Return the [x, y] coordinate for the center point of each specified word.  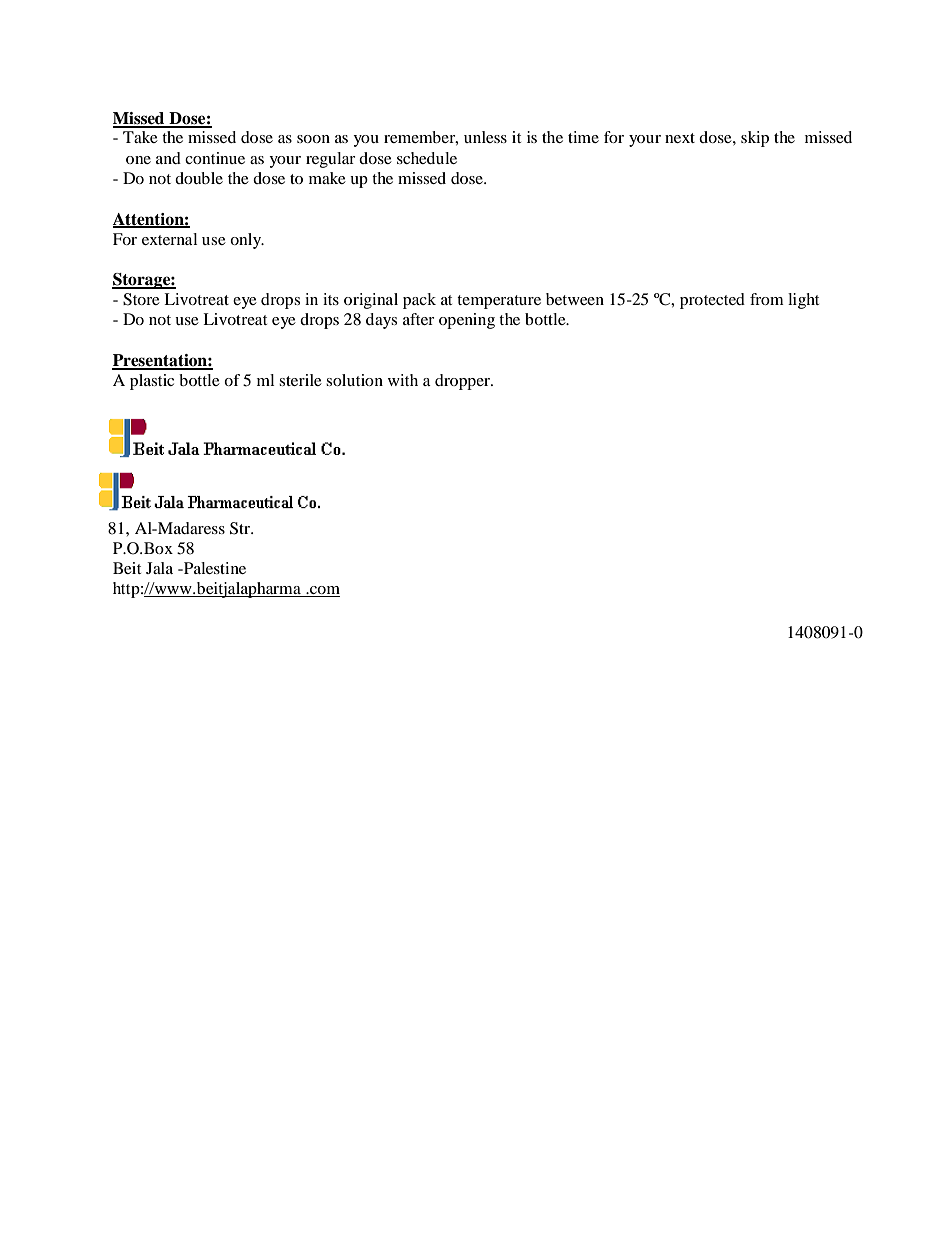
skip [755, 139]
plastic [152, 382]
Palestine [213, 568]
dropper [464, 382]
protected [712, 301]
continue [215, 158]
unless [485, 137]
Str [241, 528]
